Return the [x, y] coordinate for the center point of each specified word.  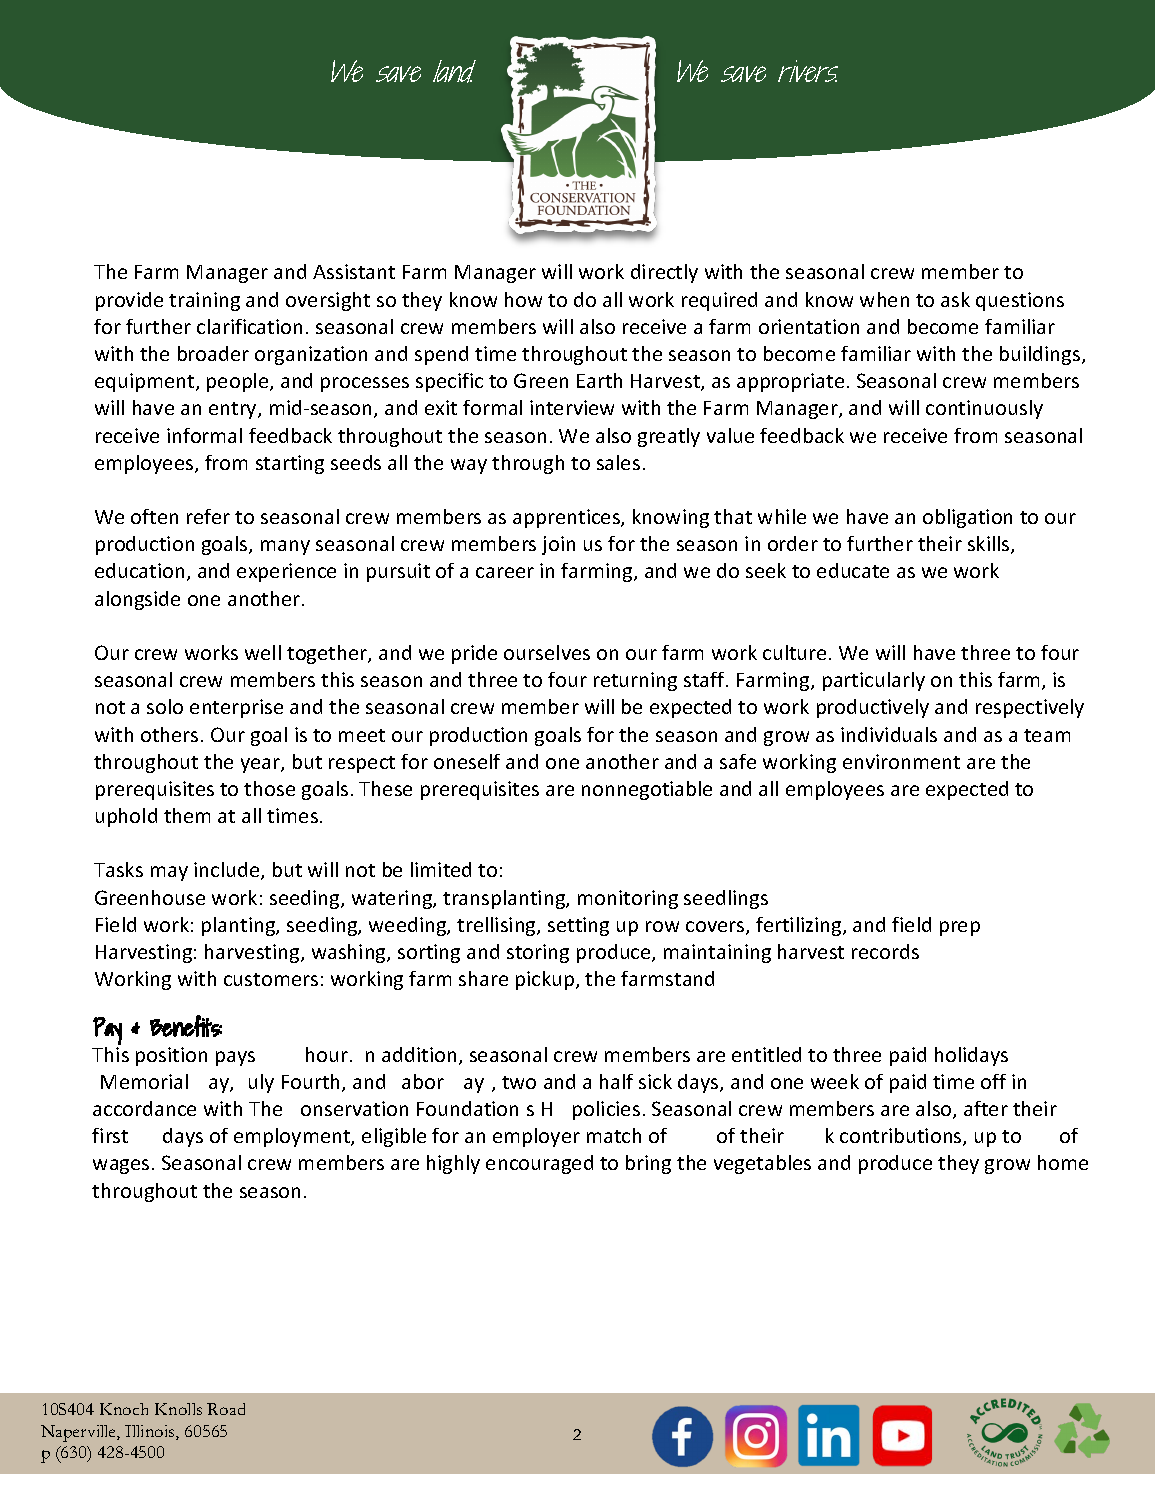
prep [960, 928]
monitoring [628, 899]
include [228, 871]
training [204, 301]
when [884, 299]
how [523, 299]
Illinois [151, 1432]
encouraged [539, 1164]
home [1063, 1162]
